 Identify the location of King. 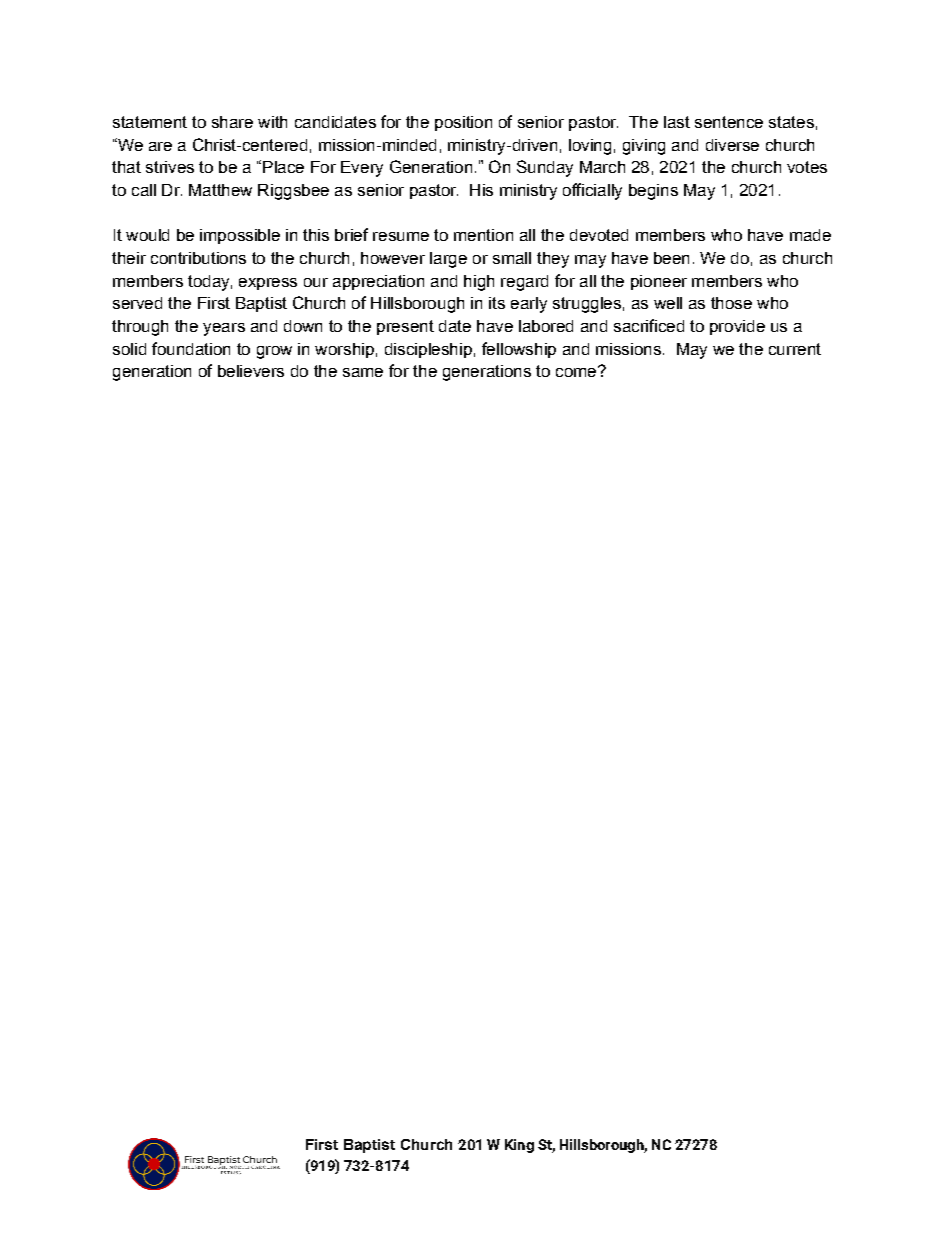
(519, 1146).
